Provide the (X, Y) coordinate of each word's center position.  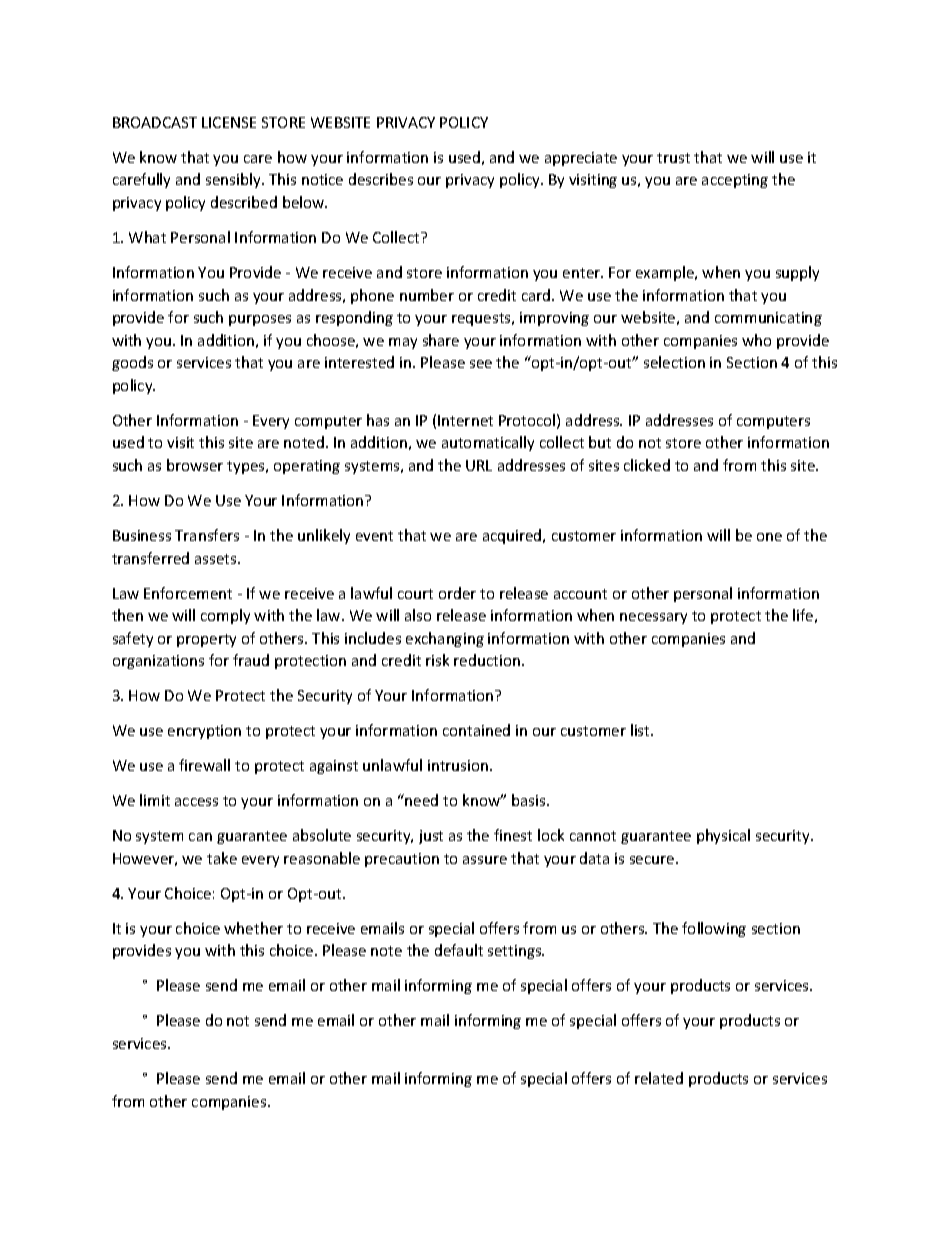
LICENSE (229, 122)
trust (673, 158)
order (457, 593)
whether (253, 928)
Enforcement (188, 593)
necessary (653, 618)
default (459, 950)
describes (381, 179)
